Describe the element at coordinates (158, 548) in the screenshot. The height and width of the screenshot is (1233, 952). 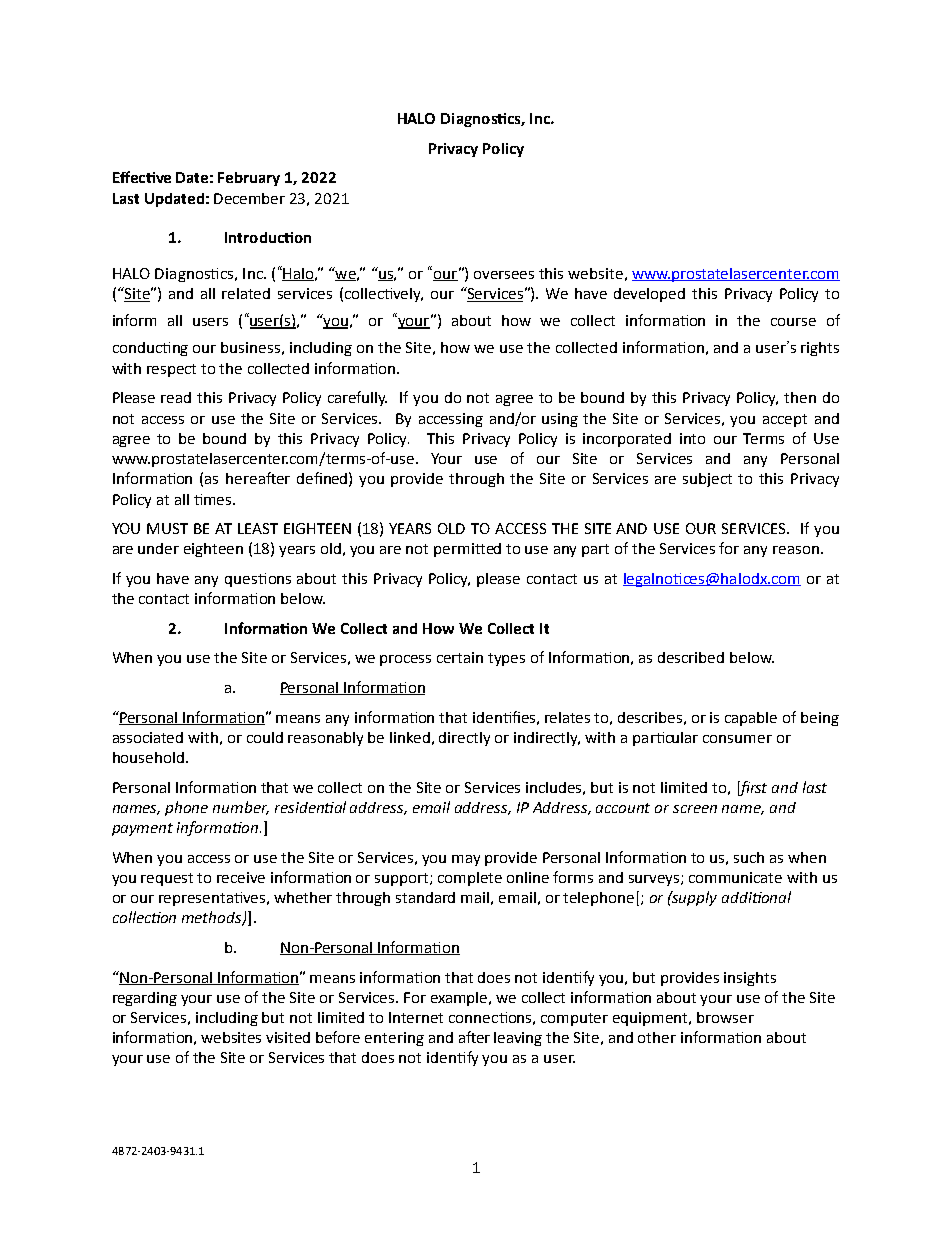
I see `under` at that location.
